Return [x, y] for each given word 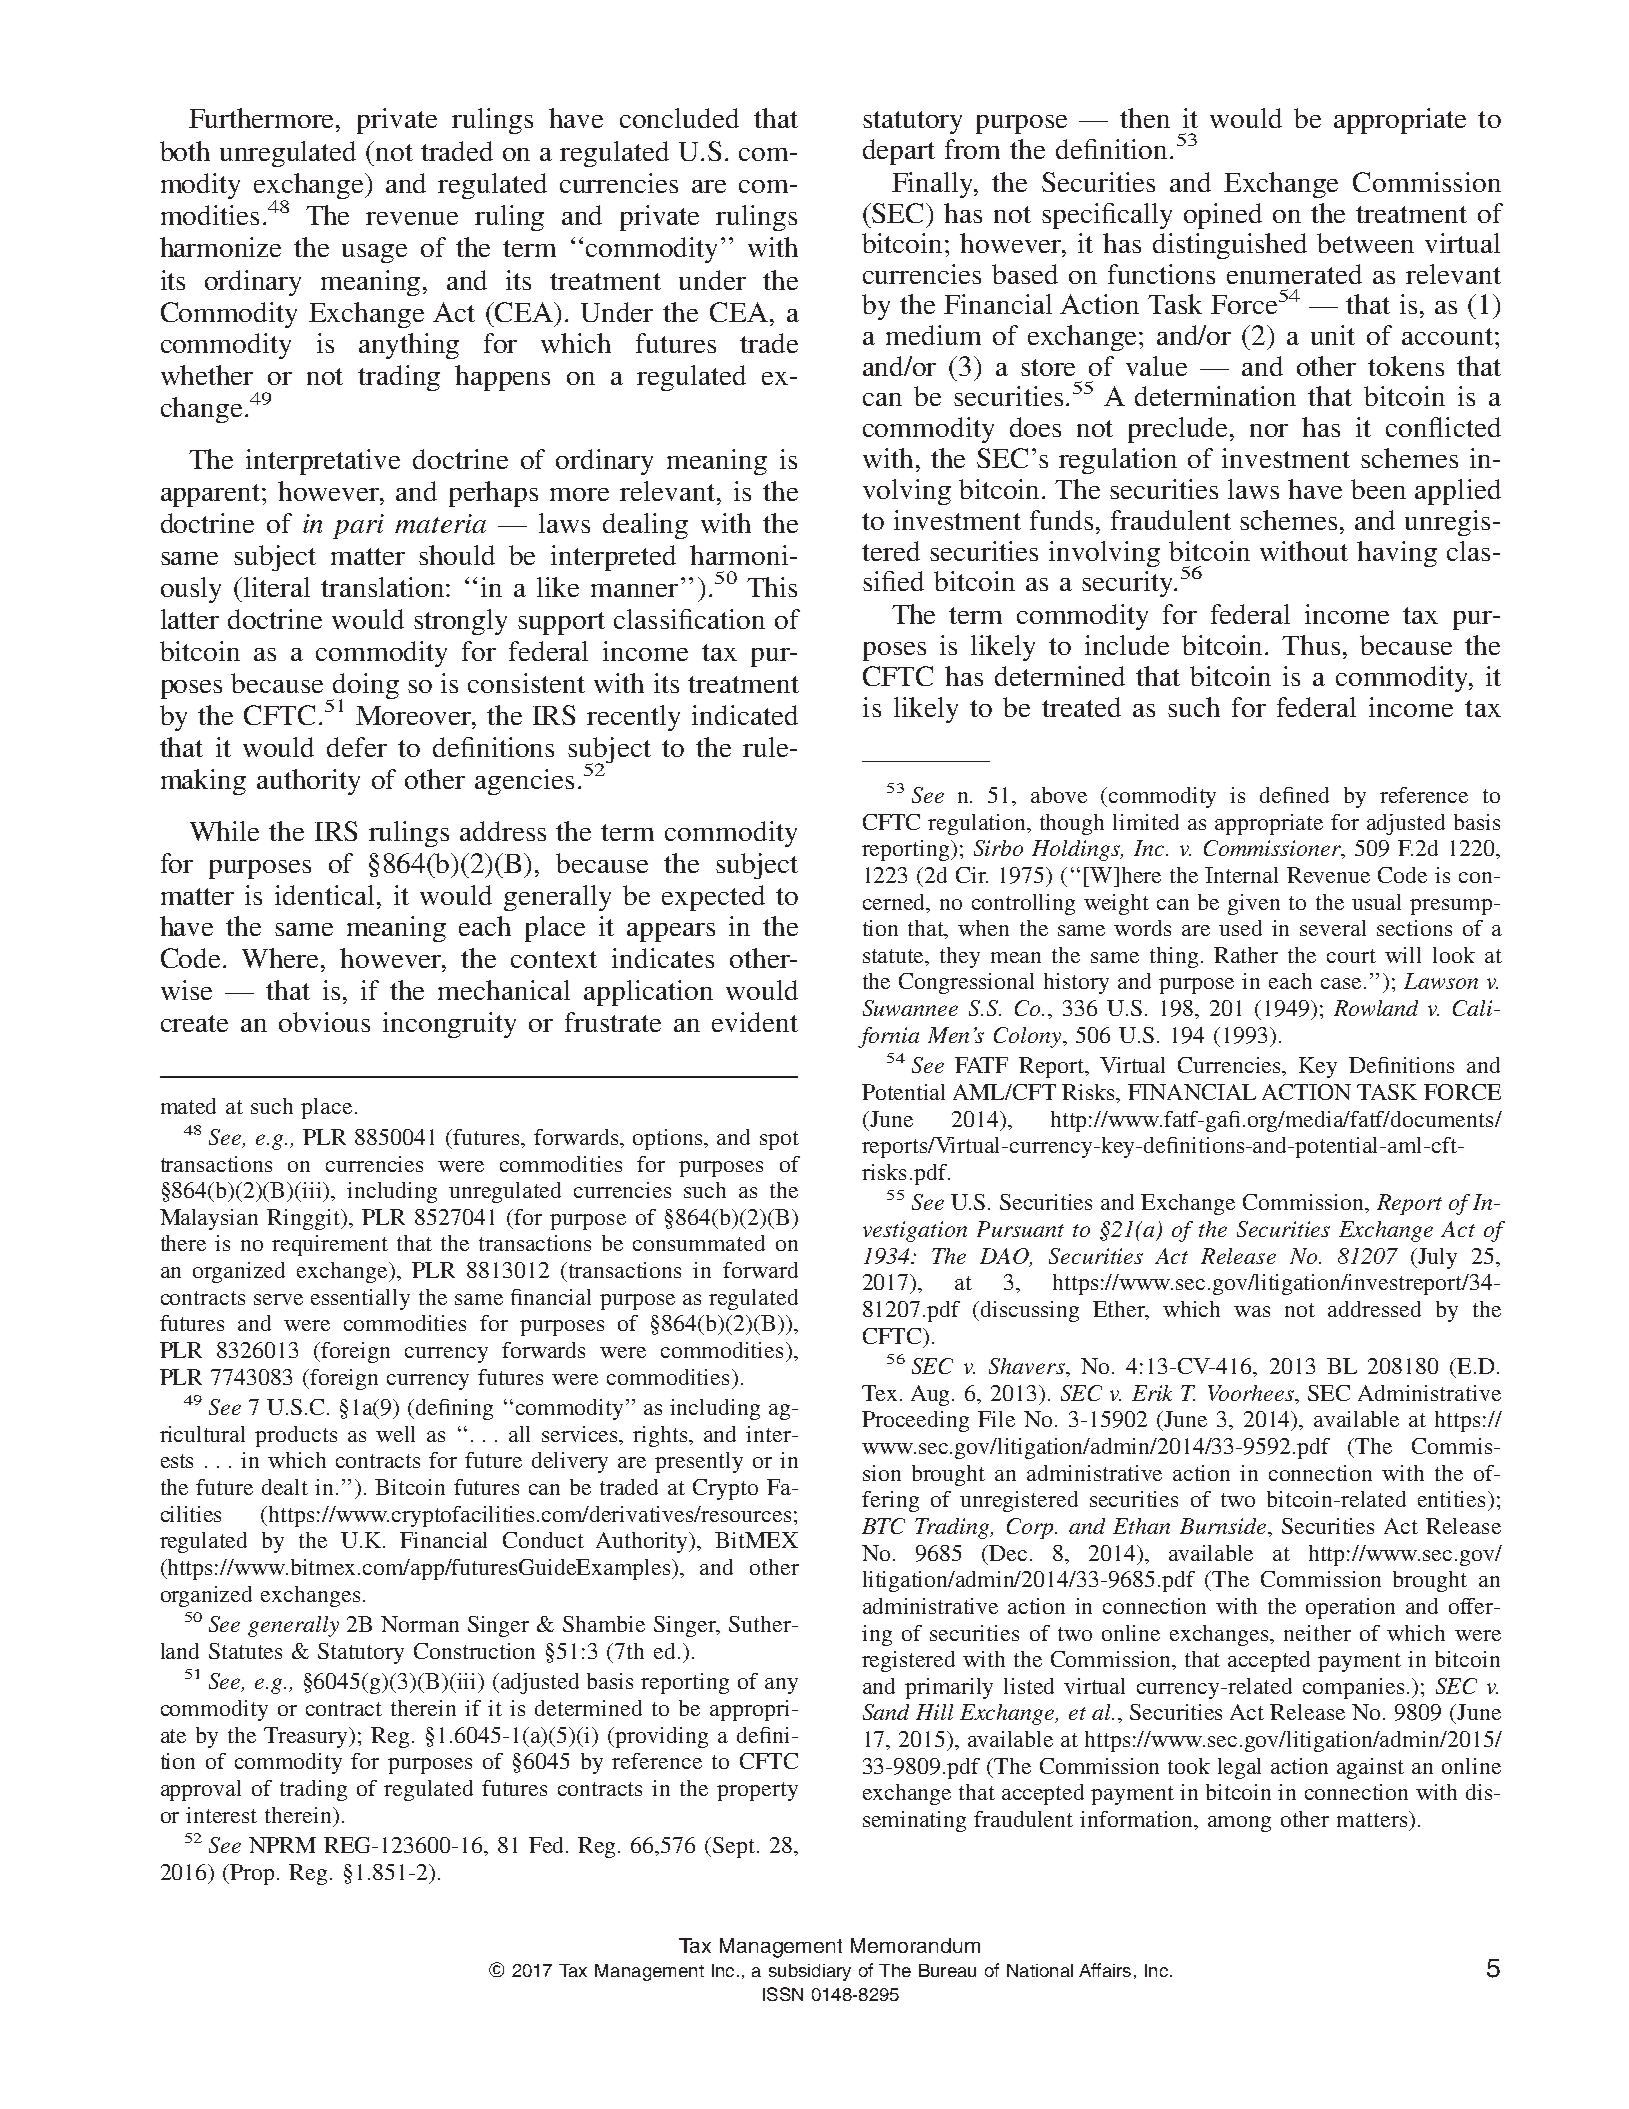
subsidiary [810, 1972]
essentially [360, 1299]
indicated [745, 715]
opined [1223, 216]
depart [899, 152]
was [1252, 1311]
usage [374, 253]
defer [357, 747]
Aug [932, 1395]
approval [201, 1790]
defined [1294, 795]
